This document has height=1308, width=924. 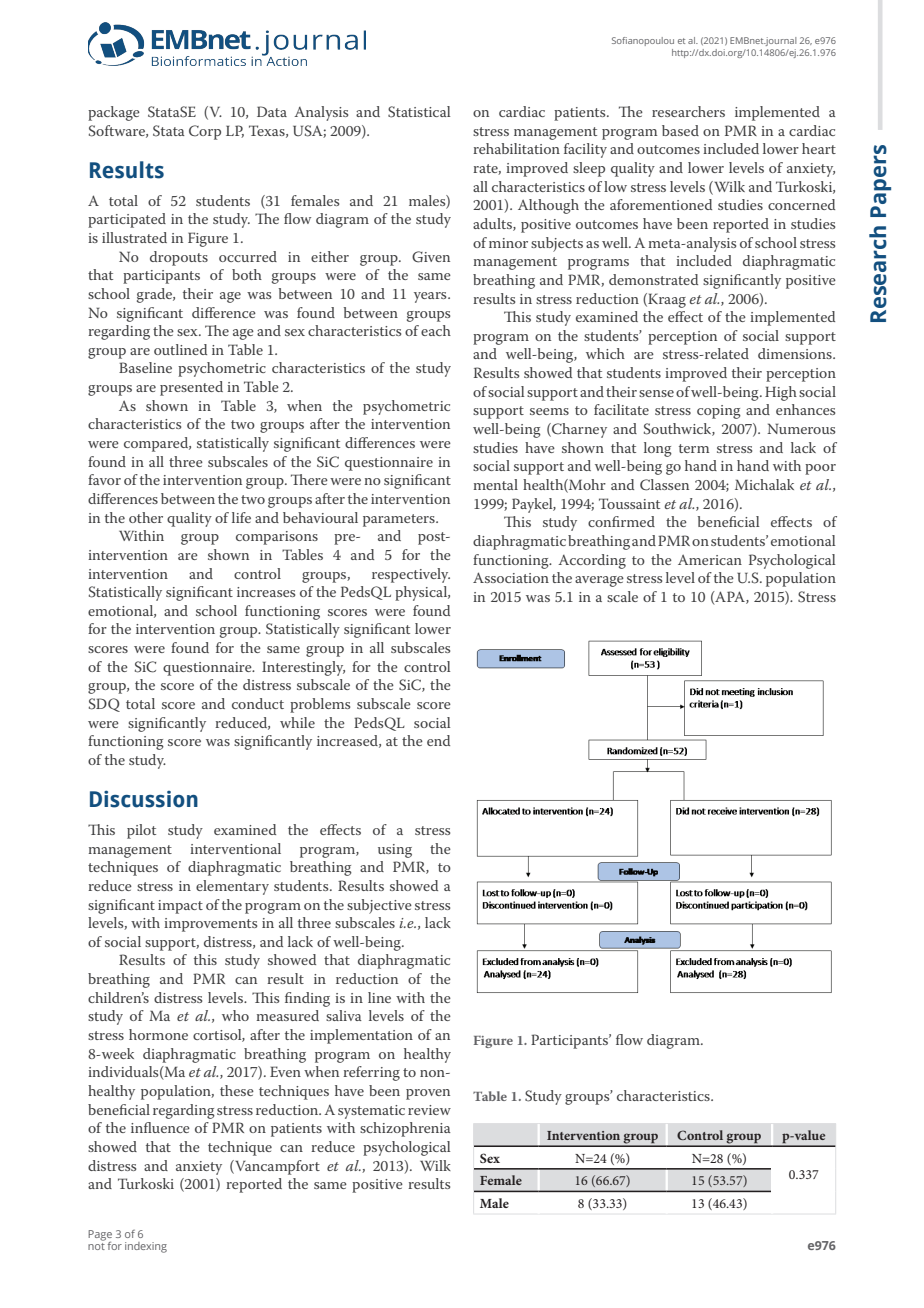 What do you see at coordinates (146, 517) in the document?
I see `other` at bounding box center [146, 517].
